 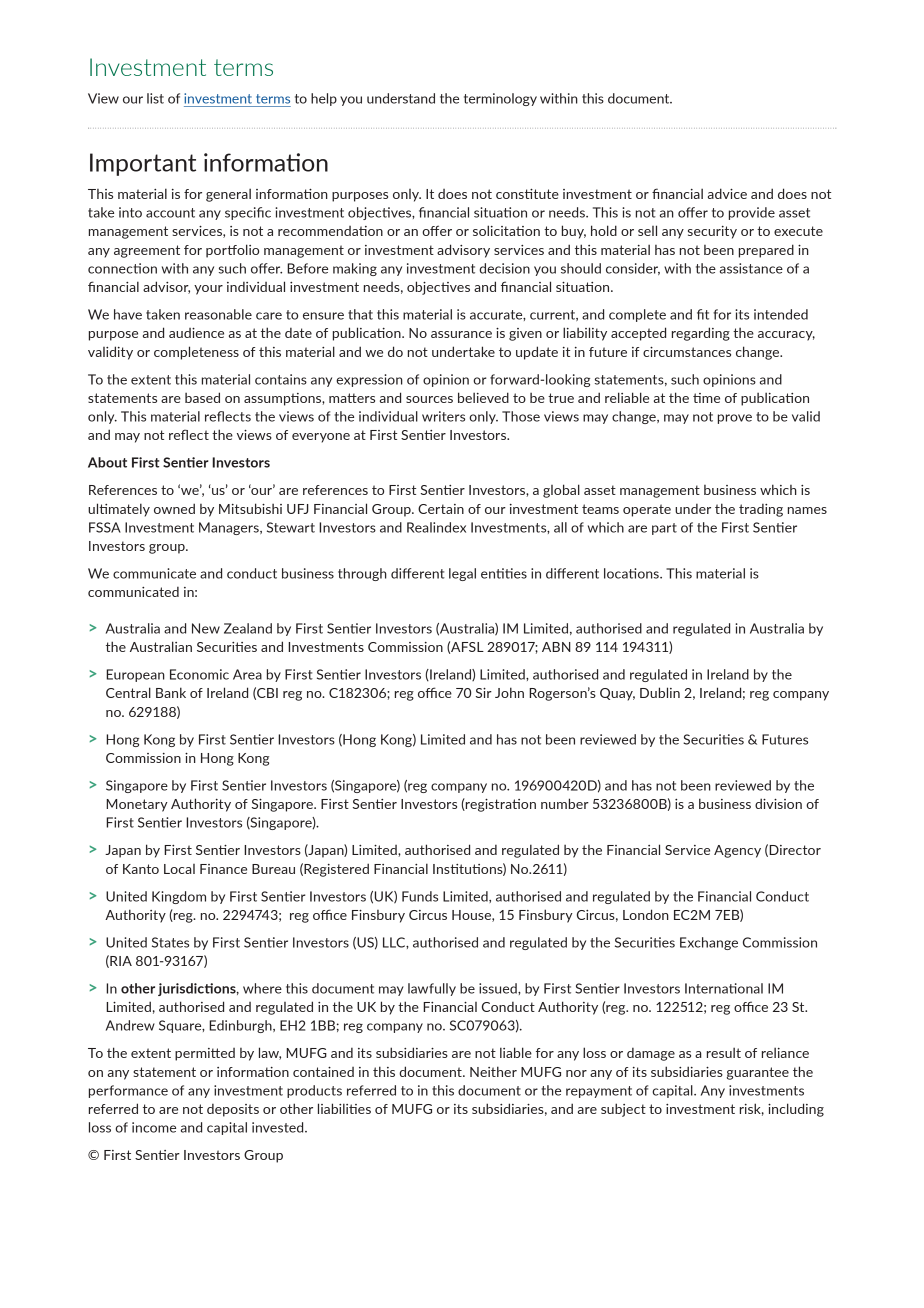 What do you see at coordinates (493, 1071) in the page?
I see `Neither` at bounding box center [493, 1071].
